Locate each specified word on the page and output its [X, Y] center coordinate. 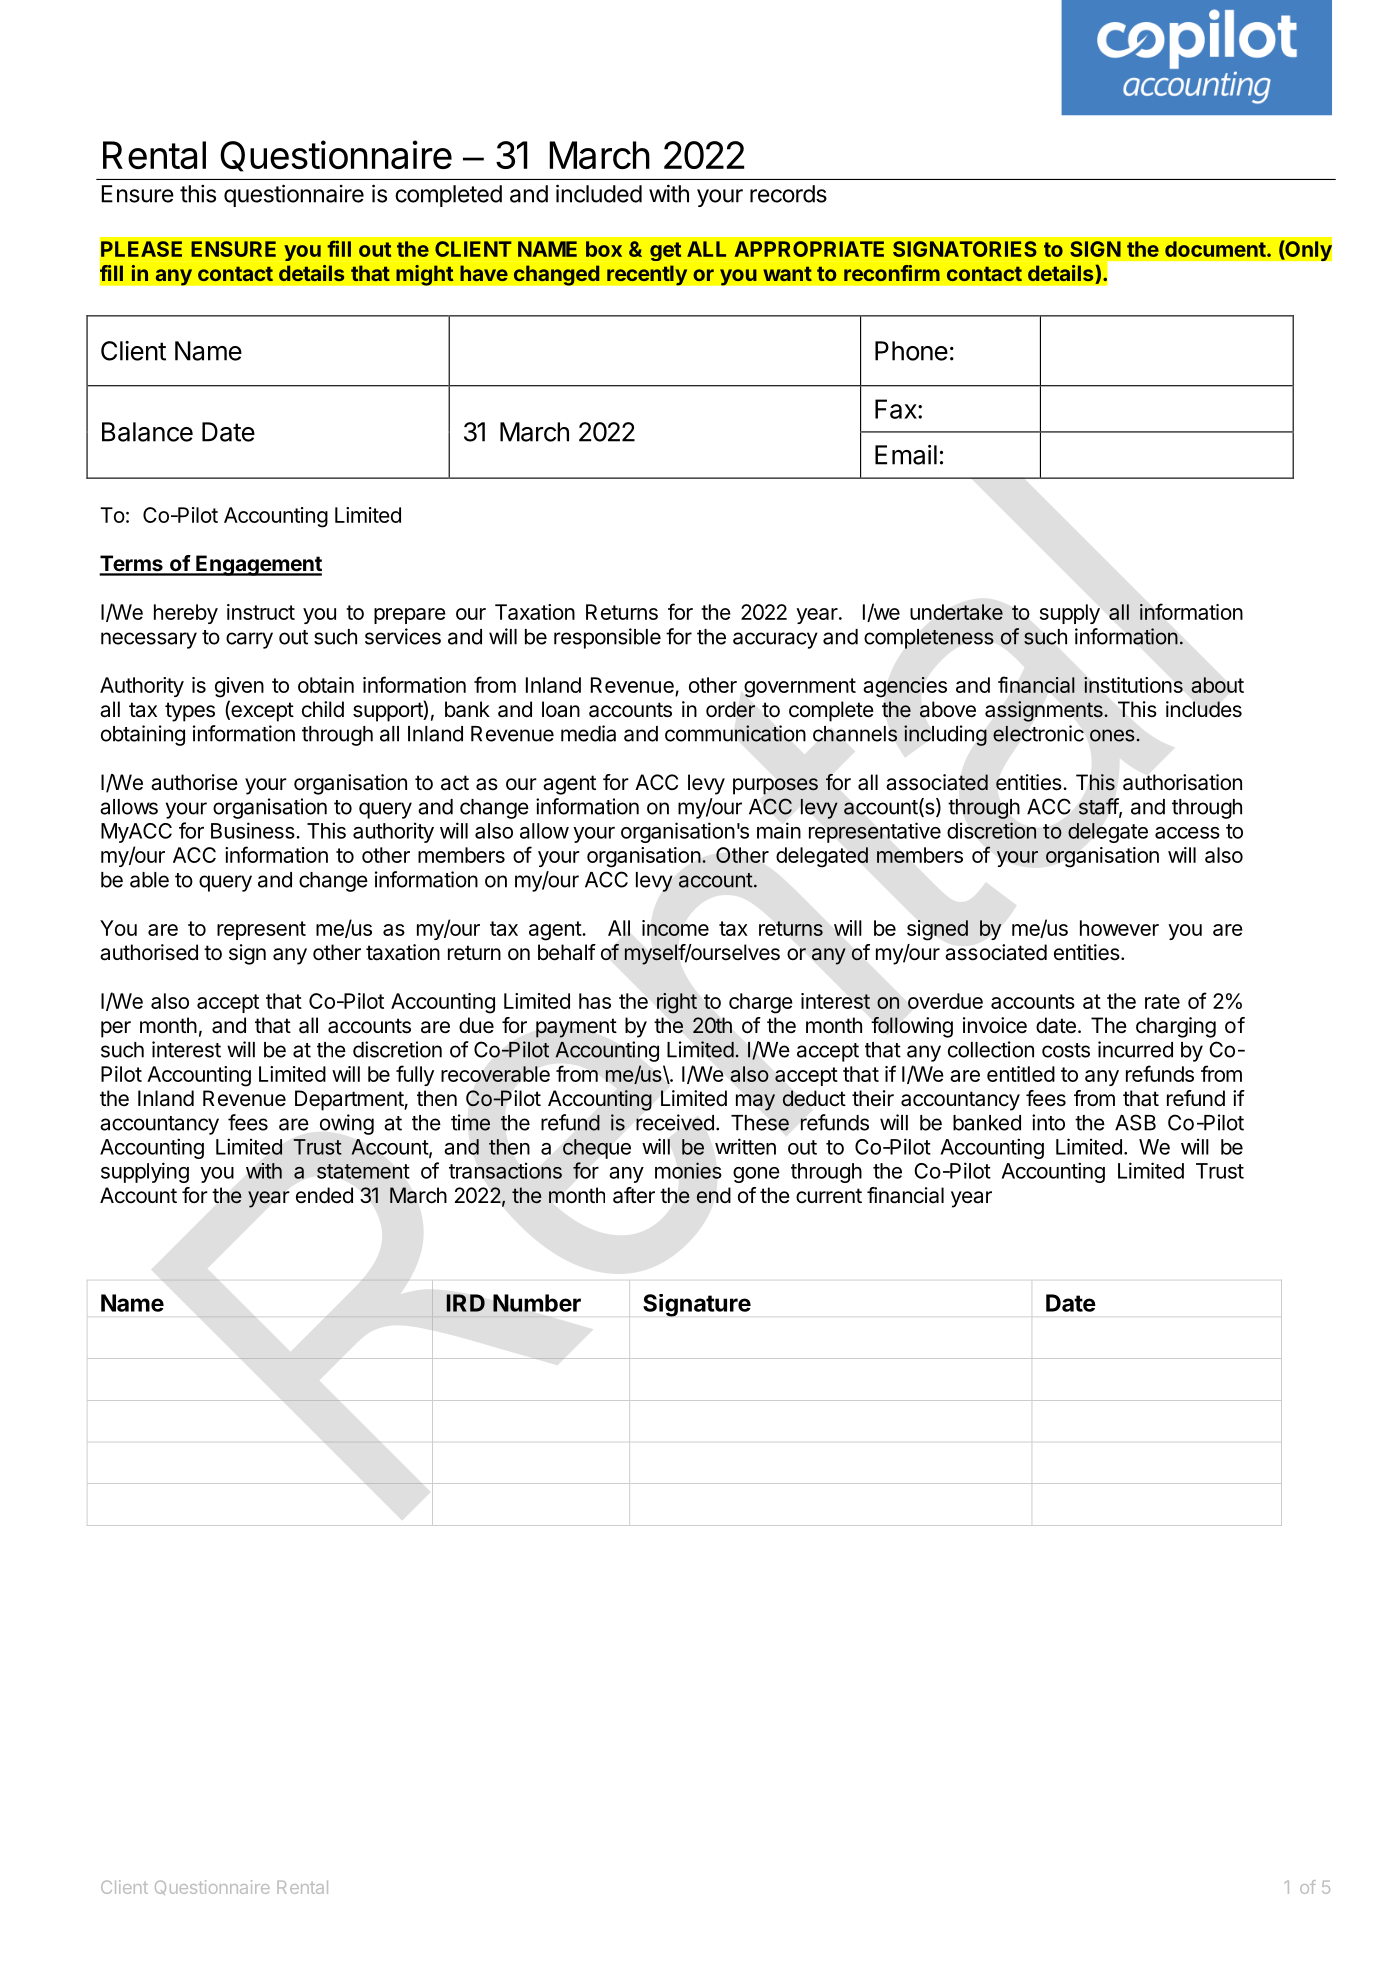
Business [254, 830]
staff [1099, 807]
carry [249, 640]
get [665, 251]
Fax [897, 409]
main [779, 830]
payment [576, 1028]
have [484, 273]
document [1216, 249]
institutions [1133, 685]
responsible [607, 638]
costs [1066, 1050]
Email [906, 455]
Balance [147, 432]
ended [324, 1195]
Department [350, 1100]
